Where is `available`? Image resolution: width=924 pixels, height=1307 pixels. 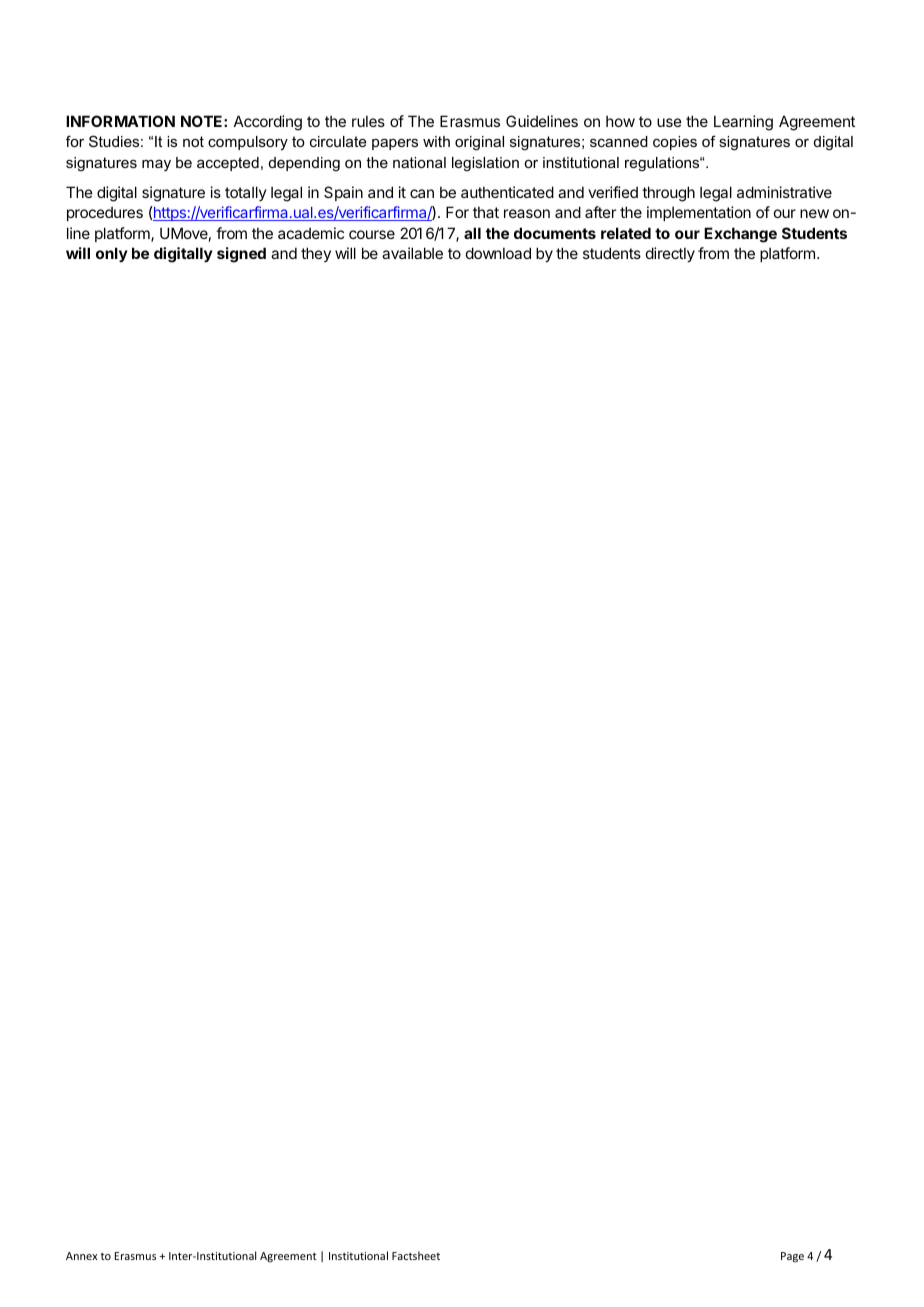 available is located at coordinates (412, 253).
